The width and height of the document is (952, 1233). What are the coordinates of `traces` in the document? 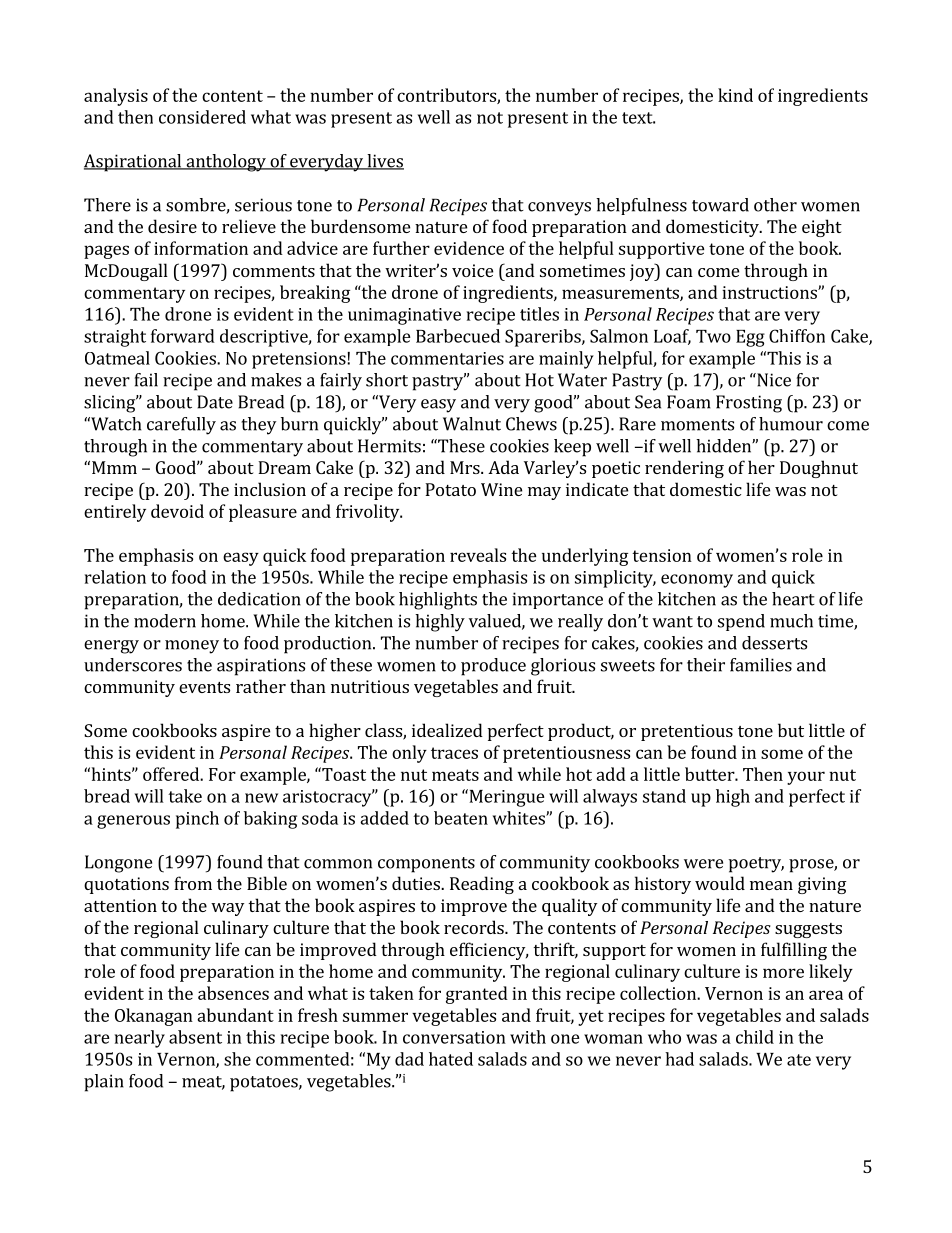 It's located at (454, 753).
